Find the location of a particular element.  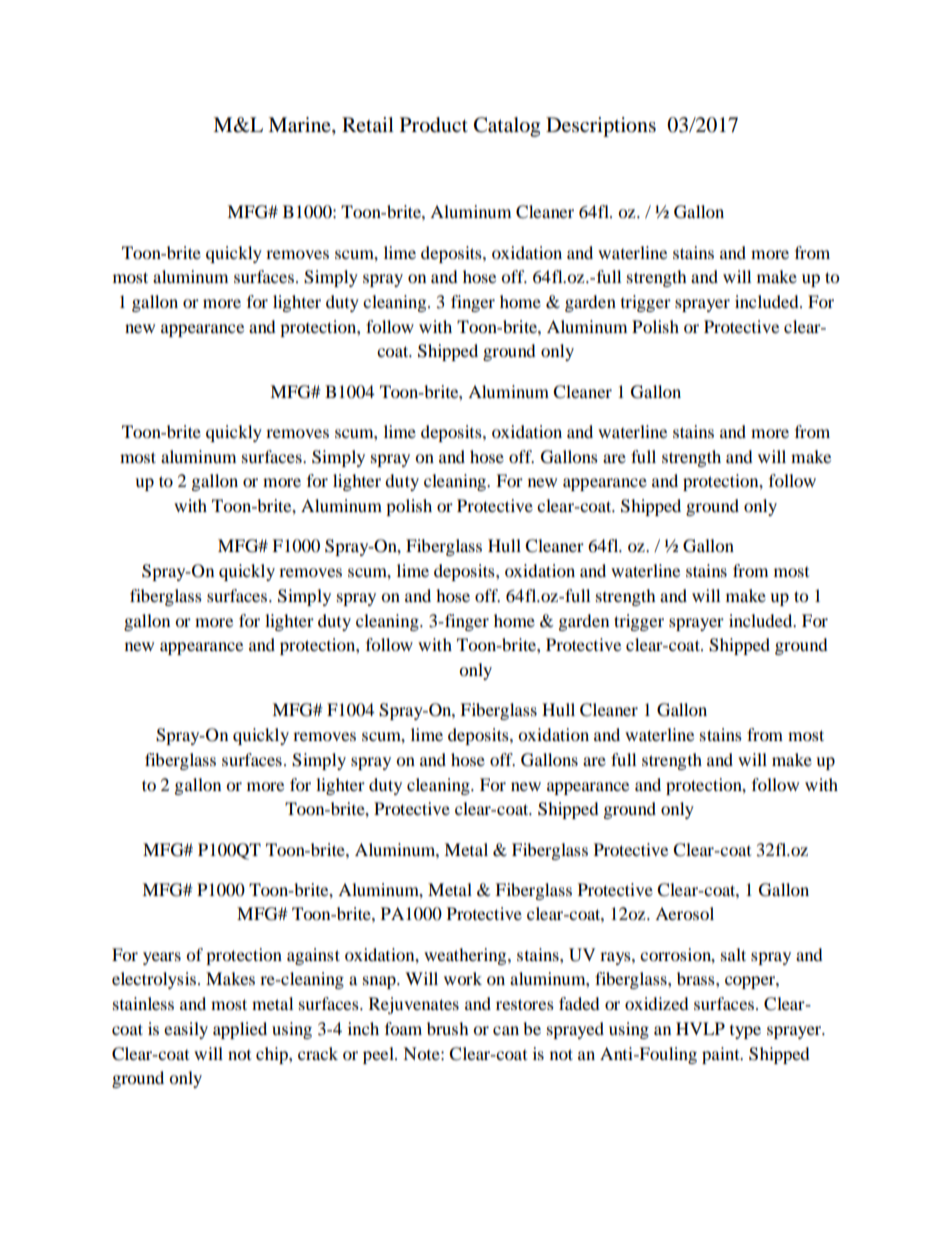

Aerosol is located at coordinates (684, 913).
